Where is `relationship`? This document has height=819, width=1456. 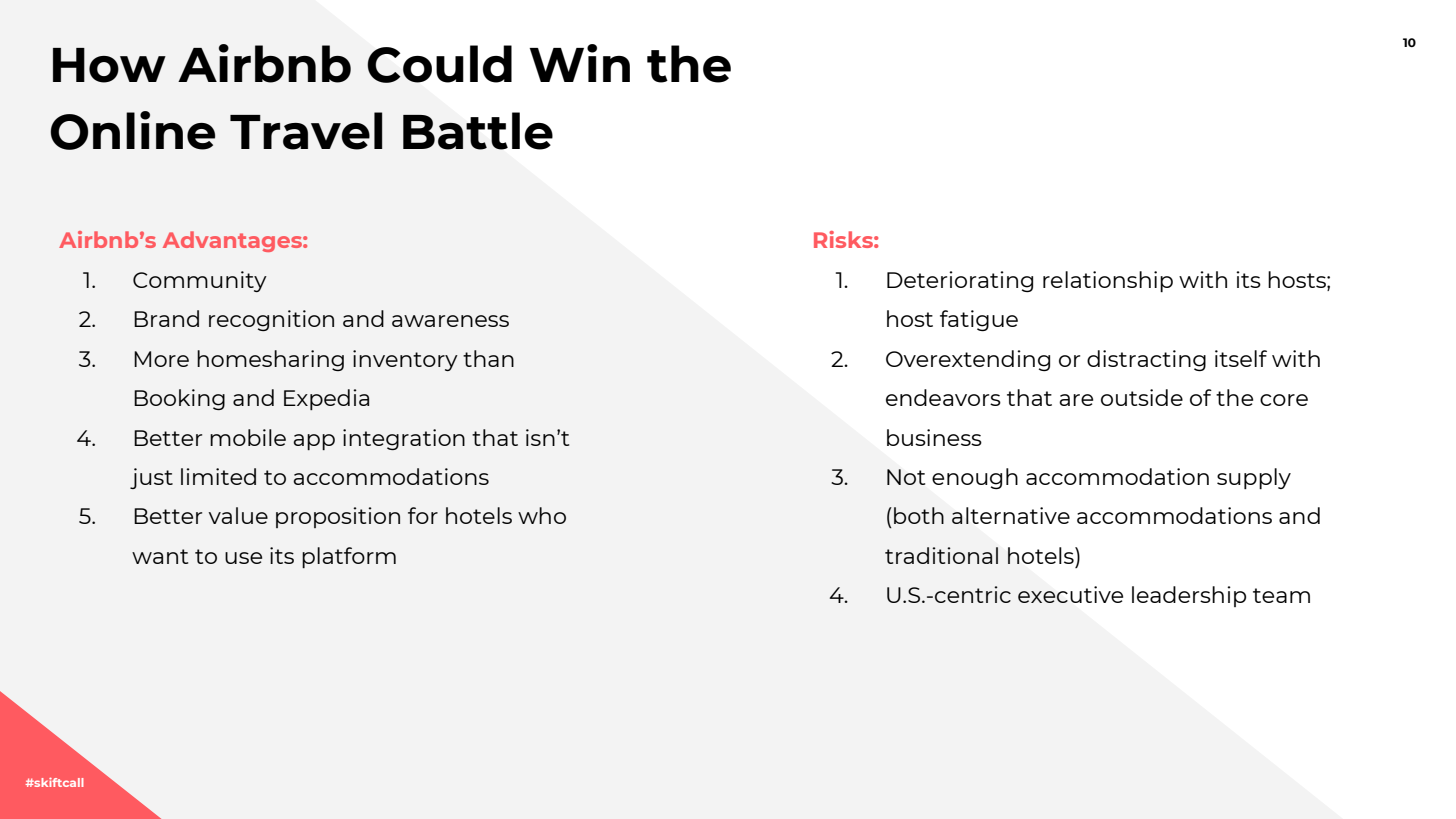
relationship is located at coordinates (1108, 281).
